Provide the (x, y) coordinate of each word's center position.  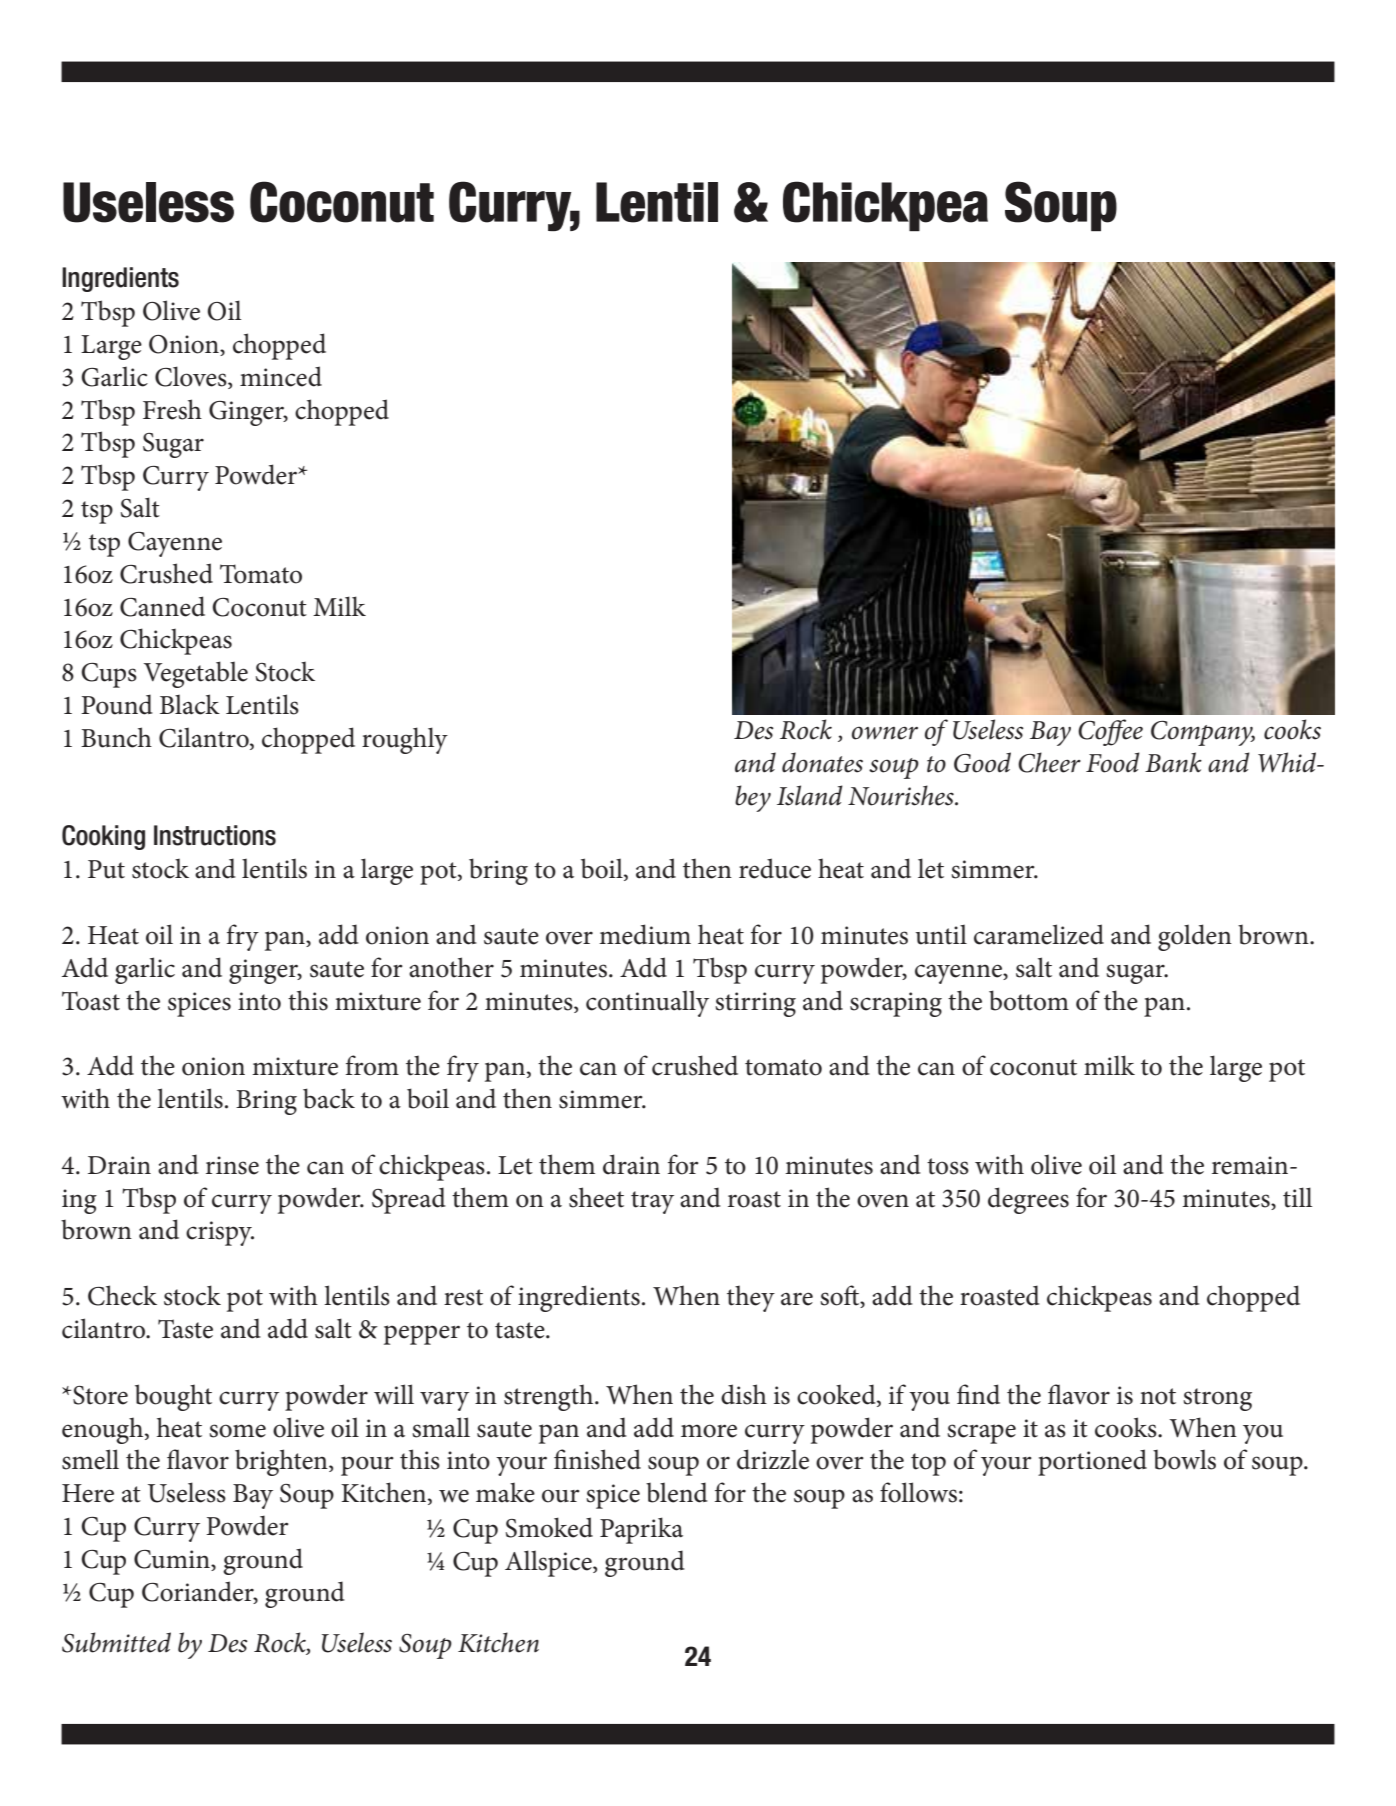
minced (281, 376)
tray (652, 1202)
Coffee (1110, 732)
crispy (220, 1233)
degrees (1028, 1200)
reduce (775, 868)
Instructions (215, 835)
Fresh (172, 409)
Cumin (173, 1560)
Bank (1173, 762)
